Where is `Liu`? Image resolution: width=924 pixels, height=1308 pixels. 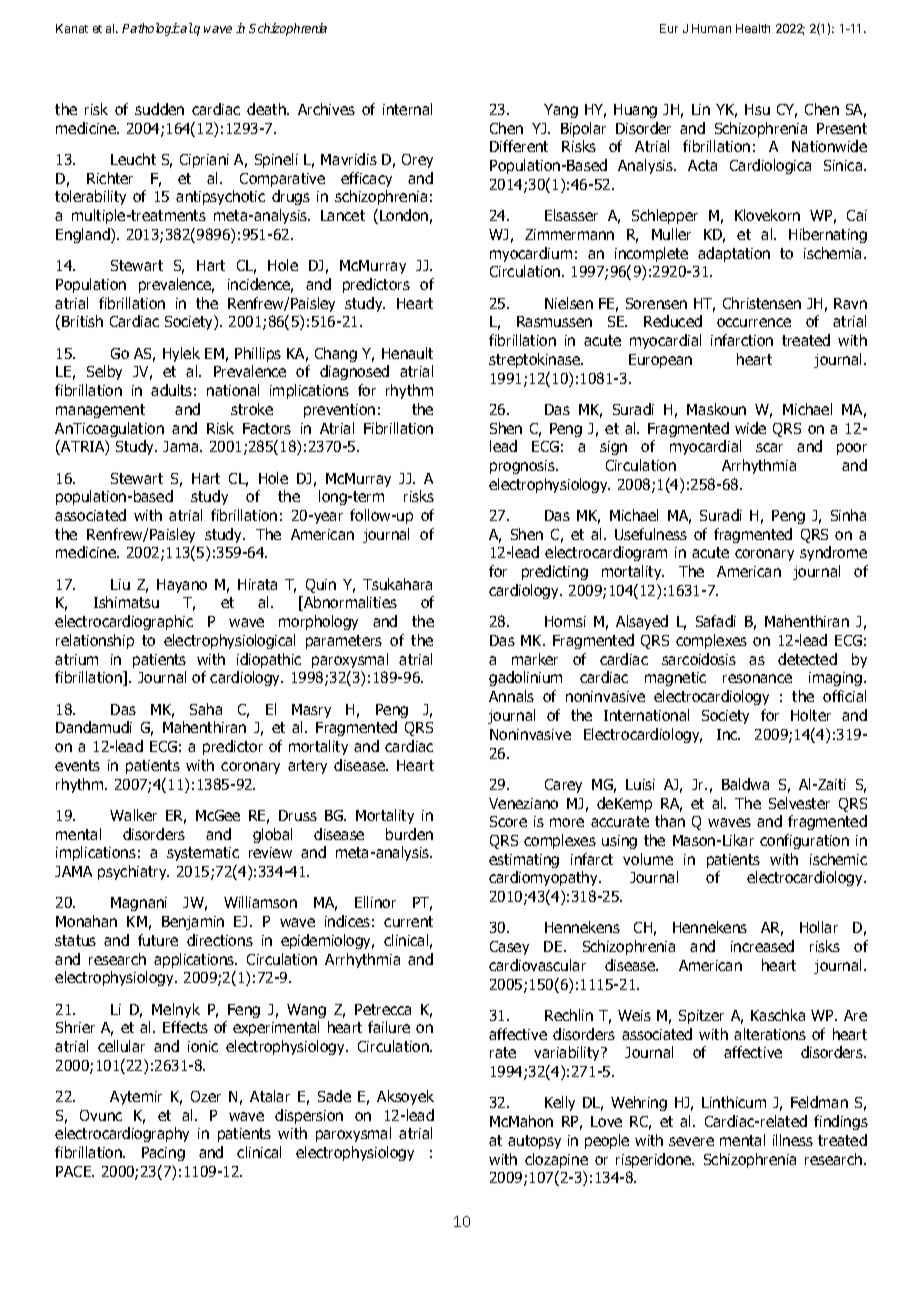 Liu is located at coordinates (120, 584).
